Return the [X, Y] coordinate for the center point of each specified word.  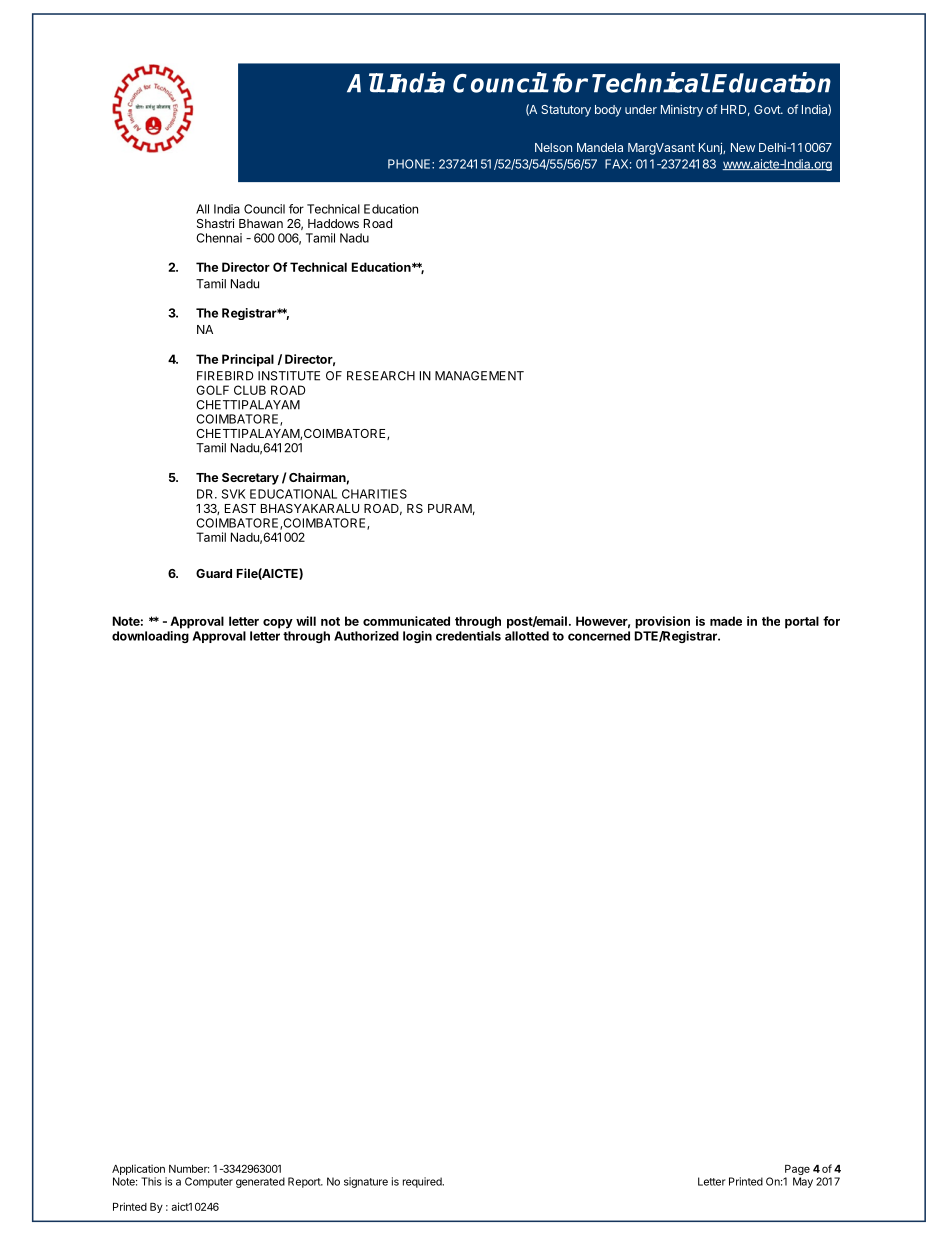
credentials [468, 636]
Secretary [250, 479]
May [803, 1182]
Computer [209, 1182]
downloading [150, 637]
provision [662, 622]
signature [366, 1182]
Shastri [215, 223]
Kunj [711, 148]
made [726, 621]
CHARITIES [374, 494]
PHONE [410, 164]
